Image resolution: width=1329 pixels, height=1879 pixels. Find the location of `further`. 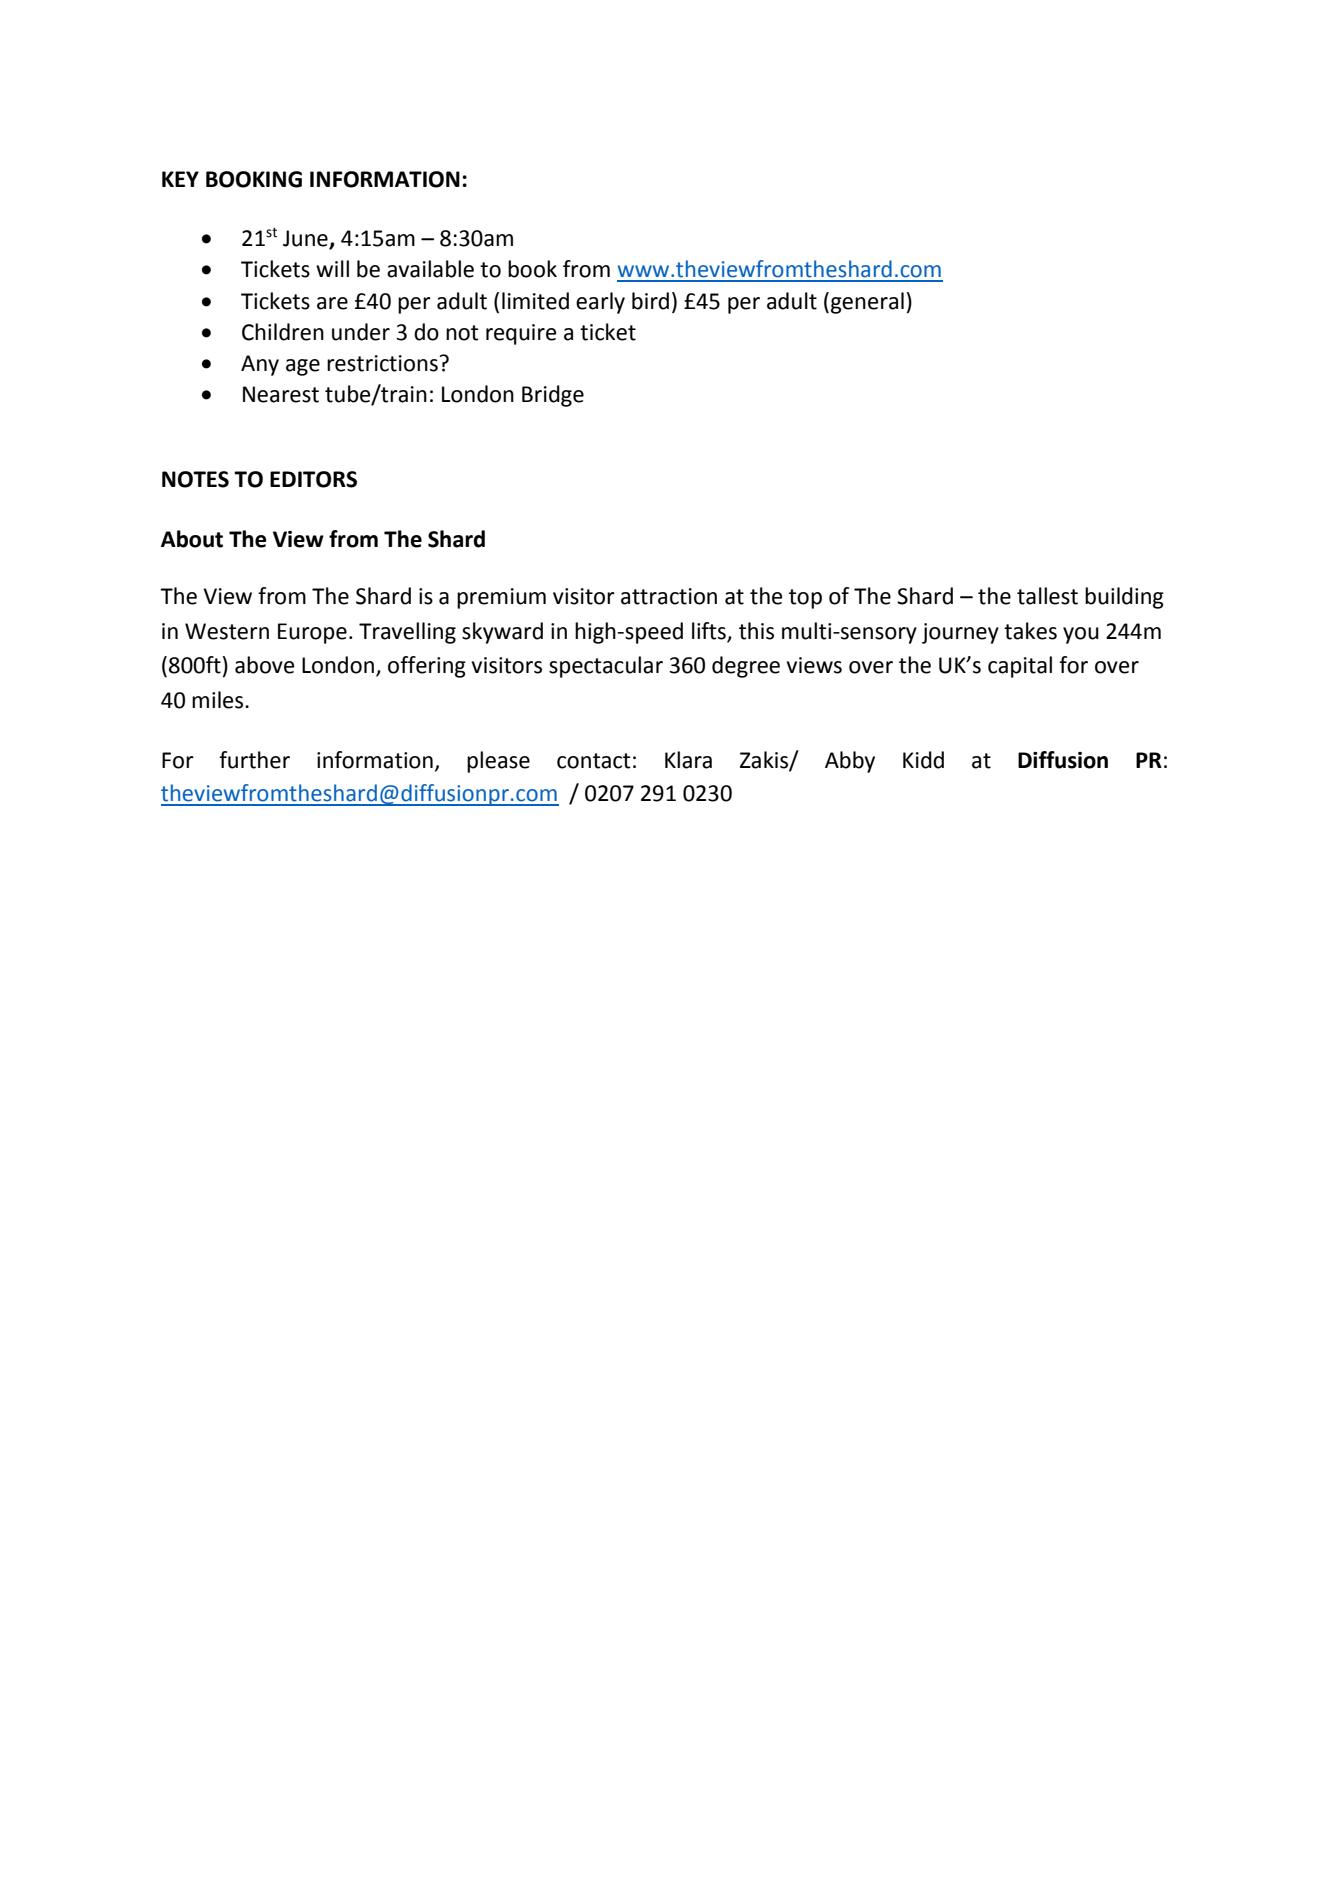

further is located at coordinates (254, 760).
